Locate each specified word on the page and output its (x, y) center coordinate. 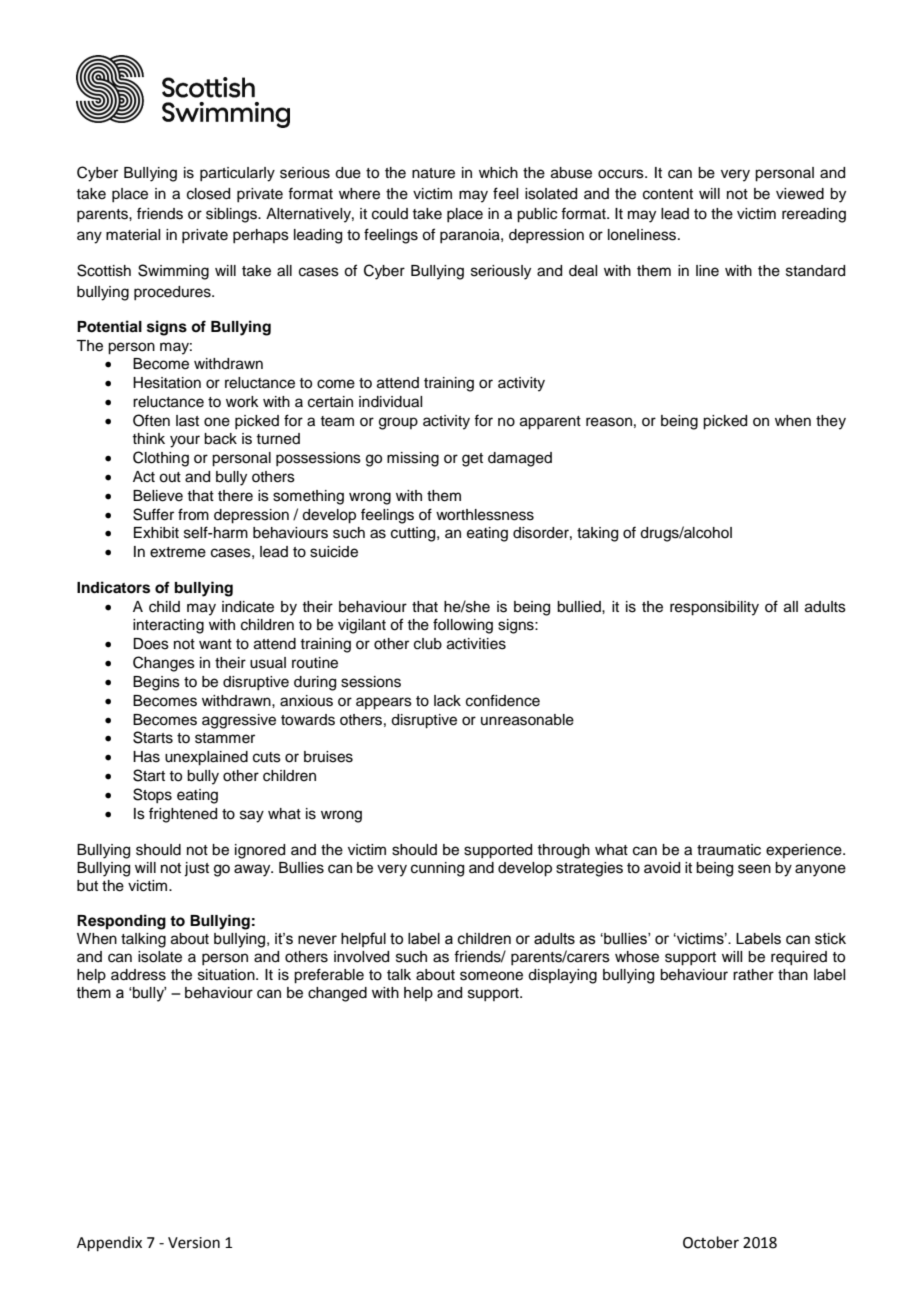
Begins (156, 683)
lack (447, 701)
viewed (800, 194)
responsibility (714, 608)
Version (194, 1243)
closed (208, 194)
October (711, 1242)
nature (433, 173)
